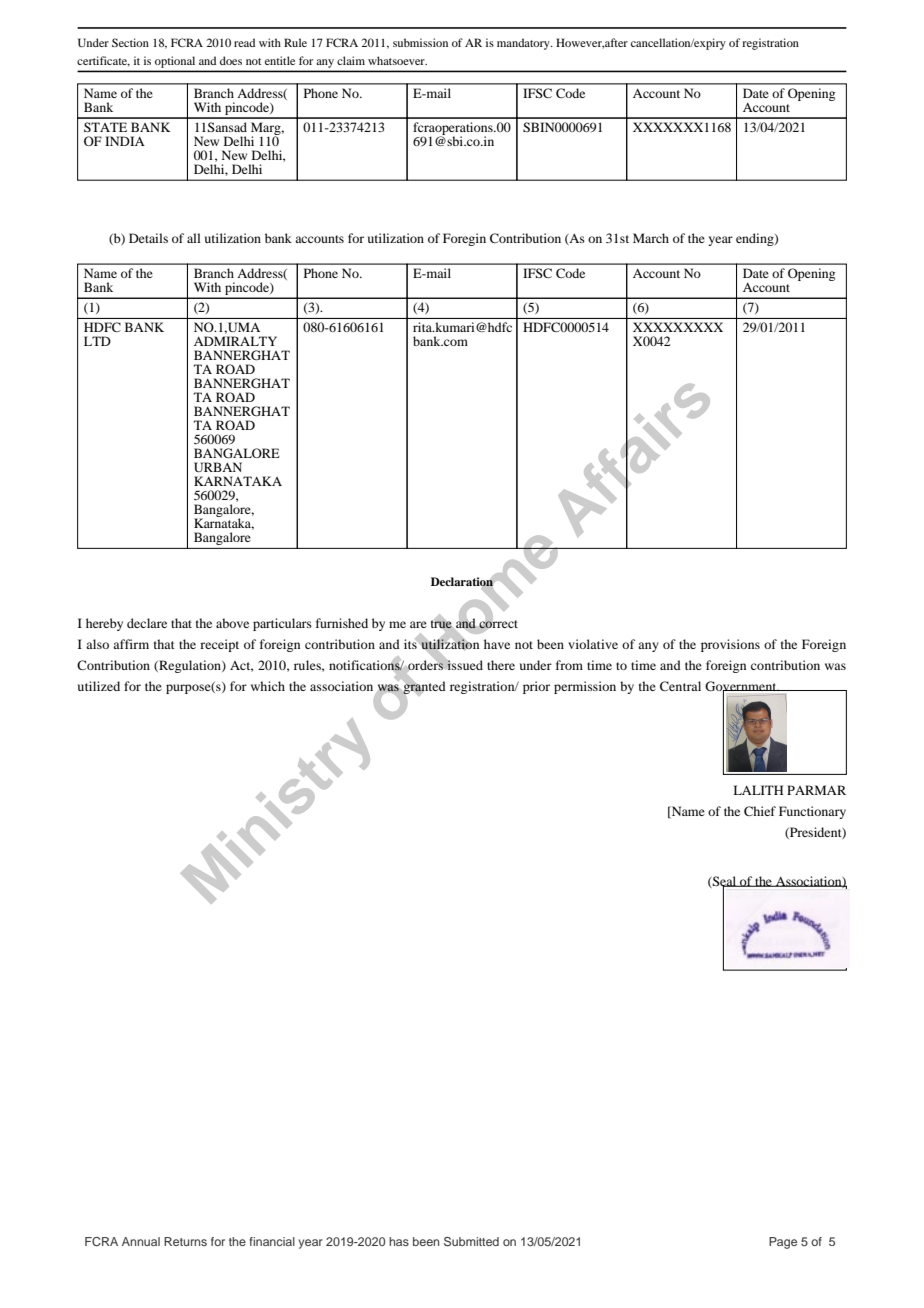 The width and height of the image is (924, 1308). What do you see at coordinates (730, 645) in the image?
I see `provisions` at bounding box center [730, 645].
